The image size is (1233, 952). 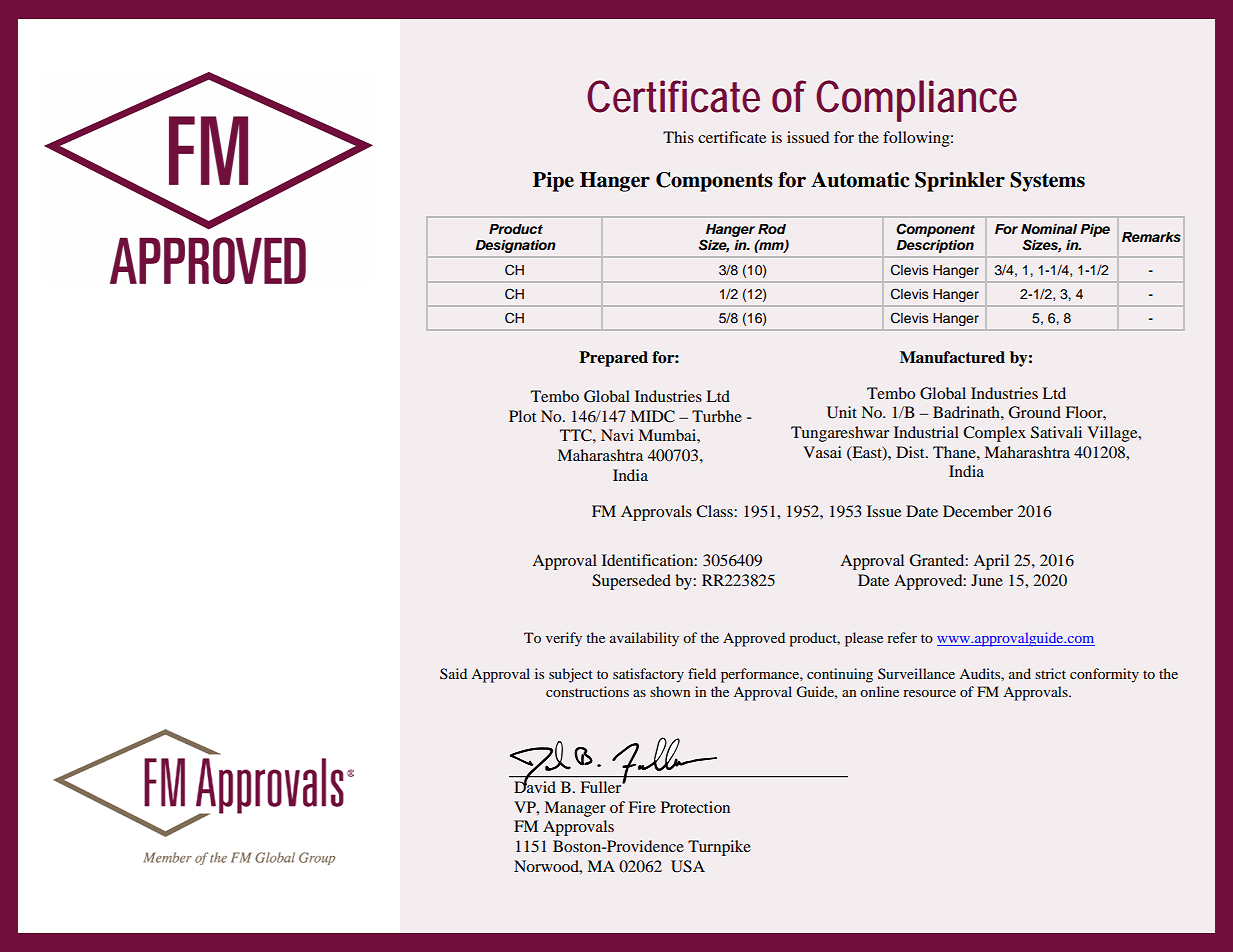 I want to click on Designation, so click(x=515, y=246).
